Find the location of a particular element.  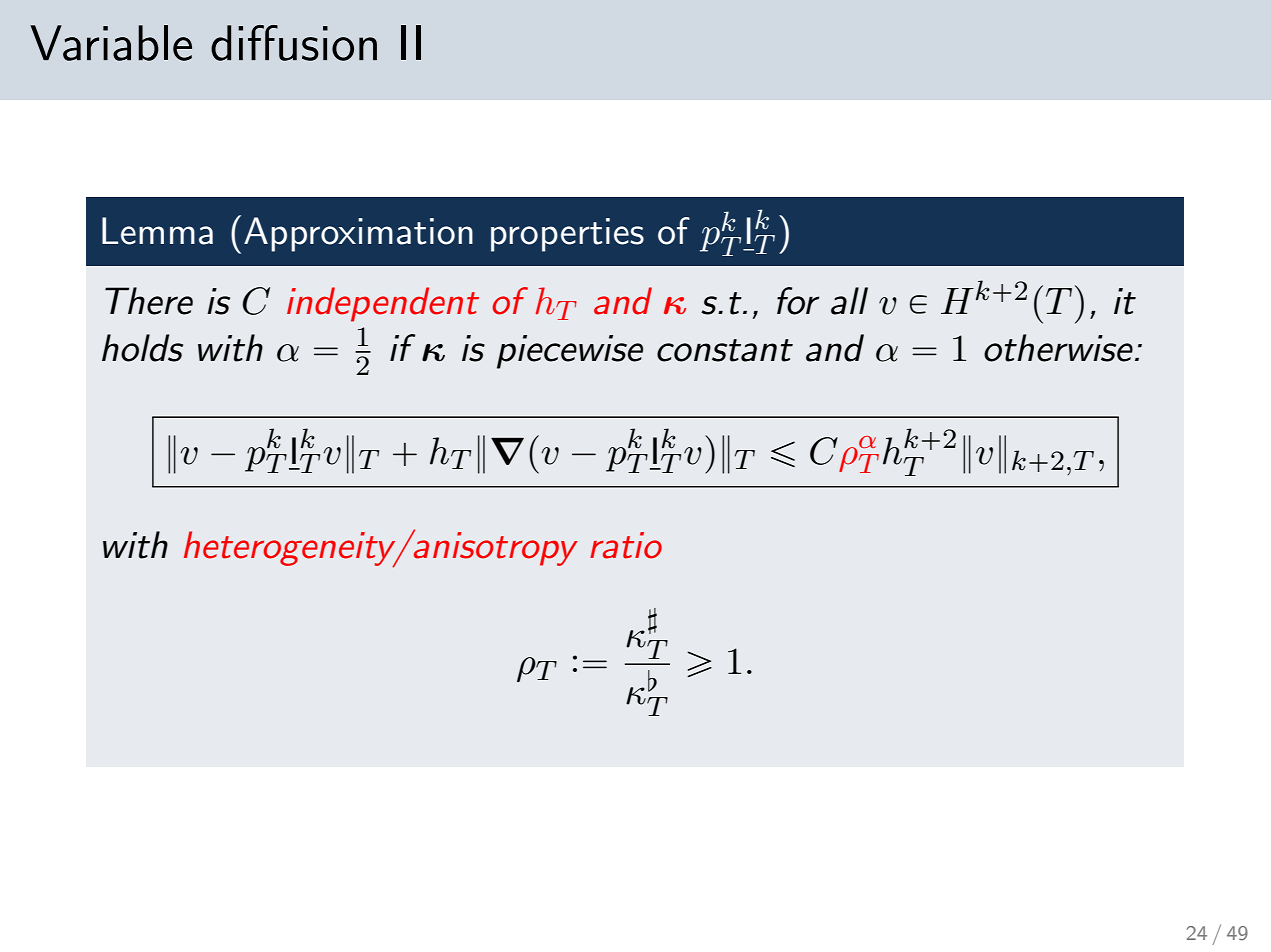

Lemma is located at coordinates (157, 231).
